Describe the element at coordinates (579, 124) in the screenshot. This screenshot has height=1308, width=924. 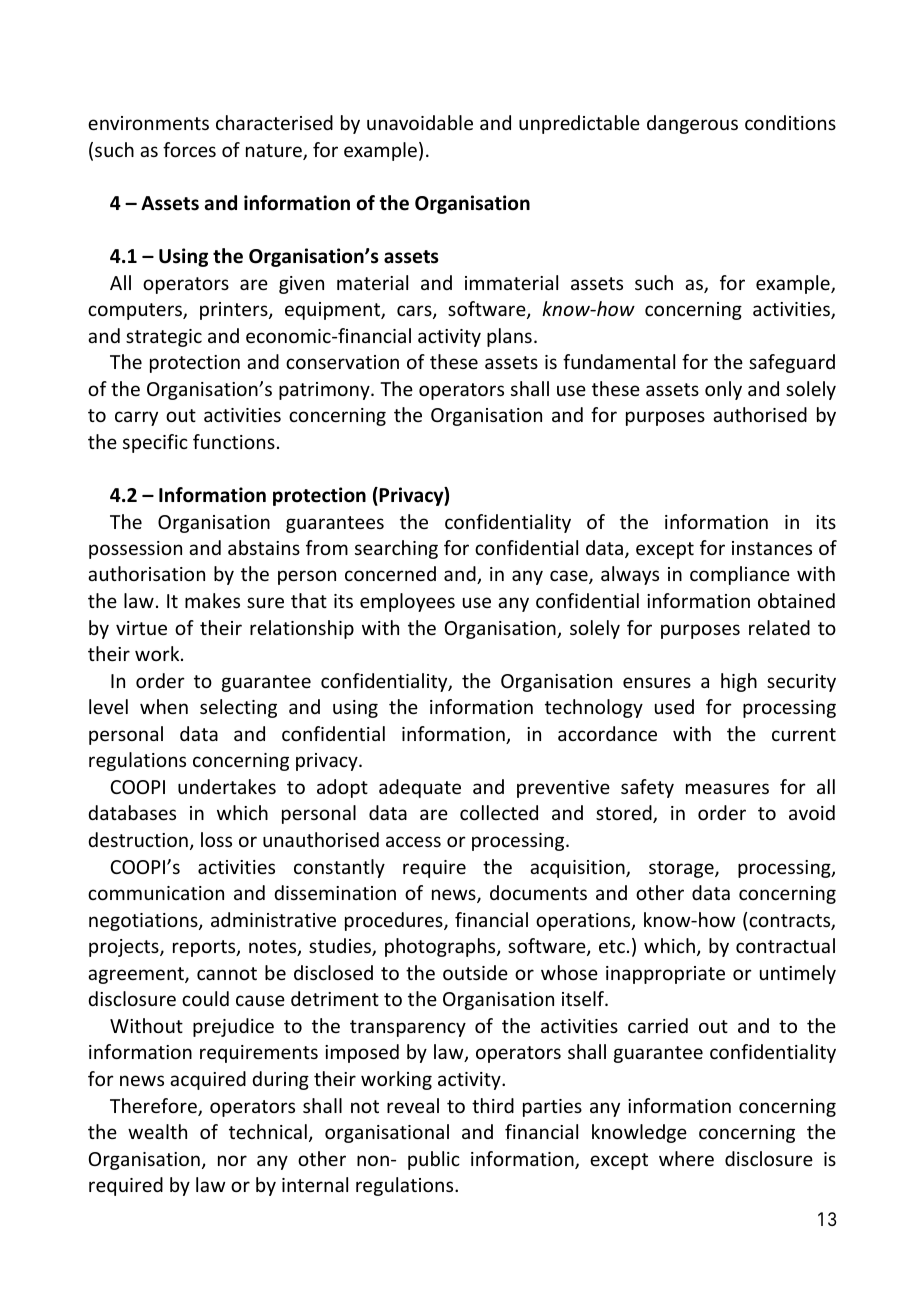
I see `unpredictable` at that location.
